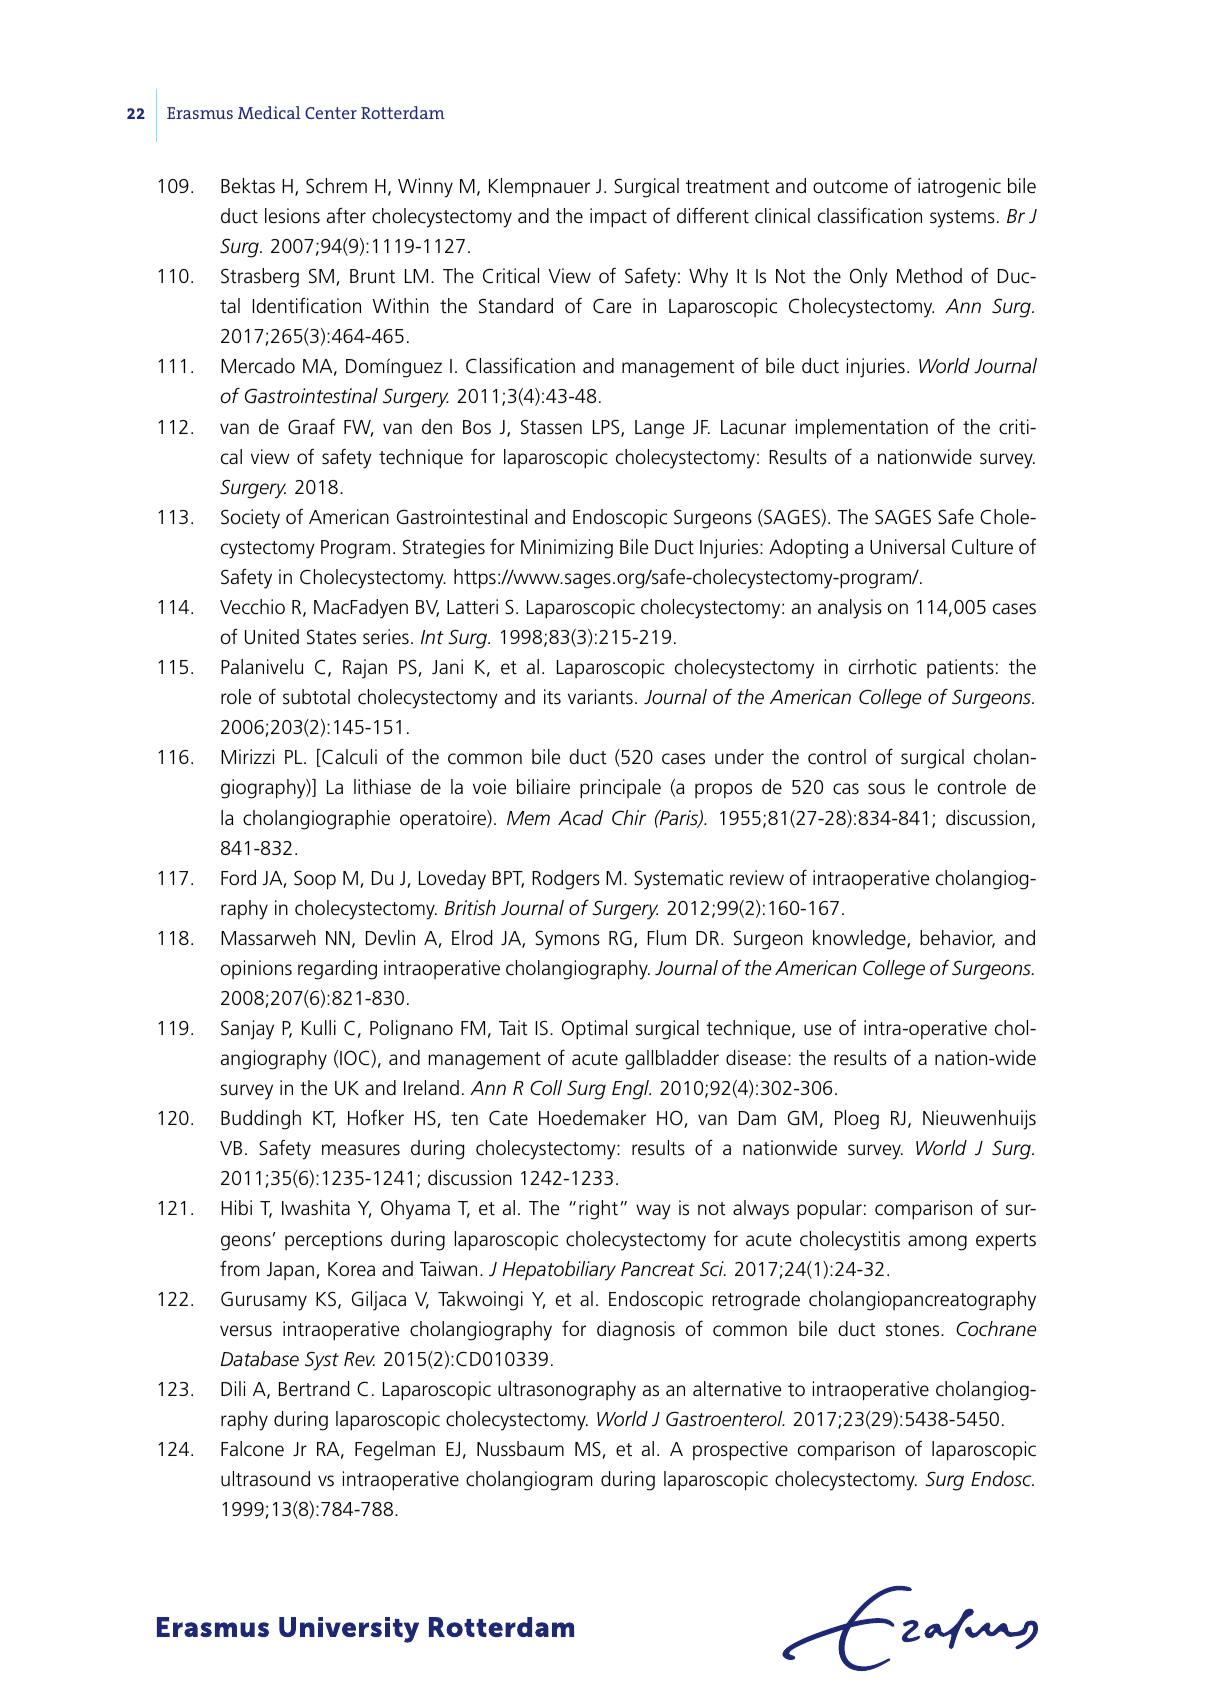  Describe the element at coordinates (959, 188) in the image. I see `iatrogenic` at that location.
